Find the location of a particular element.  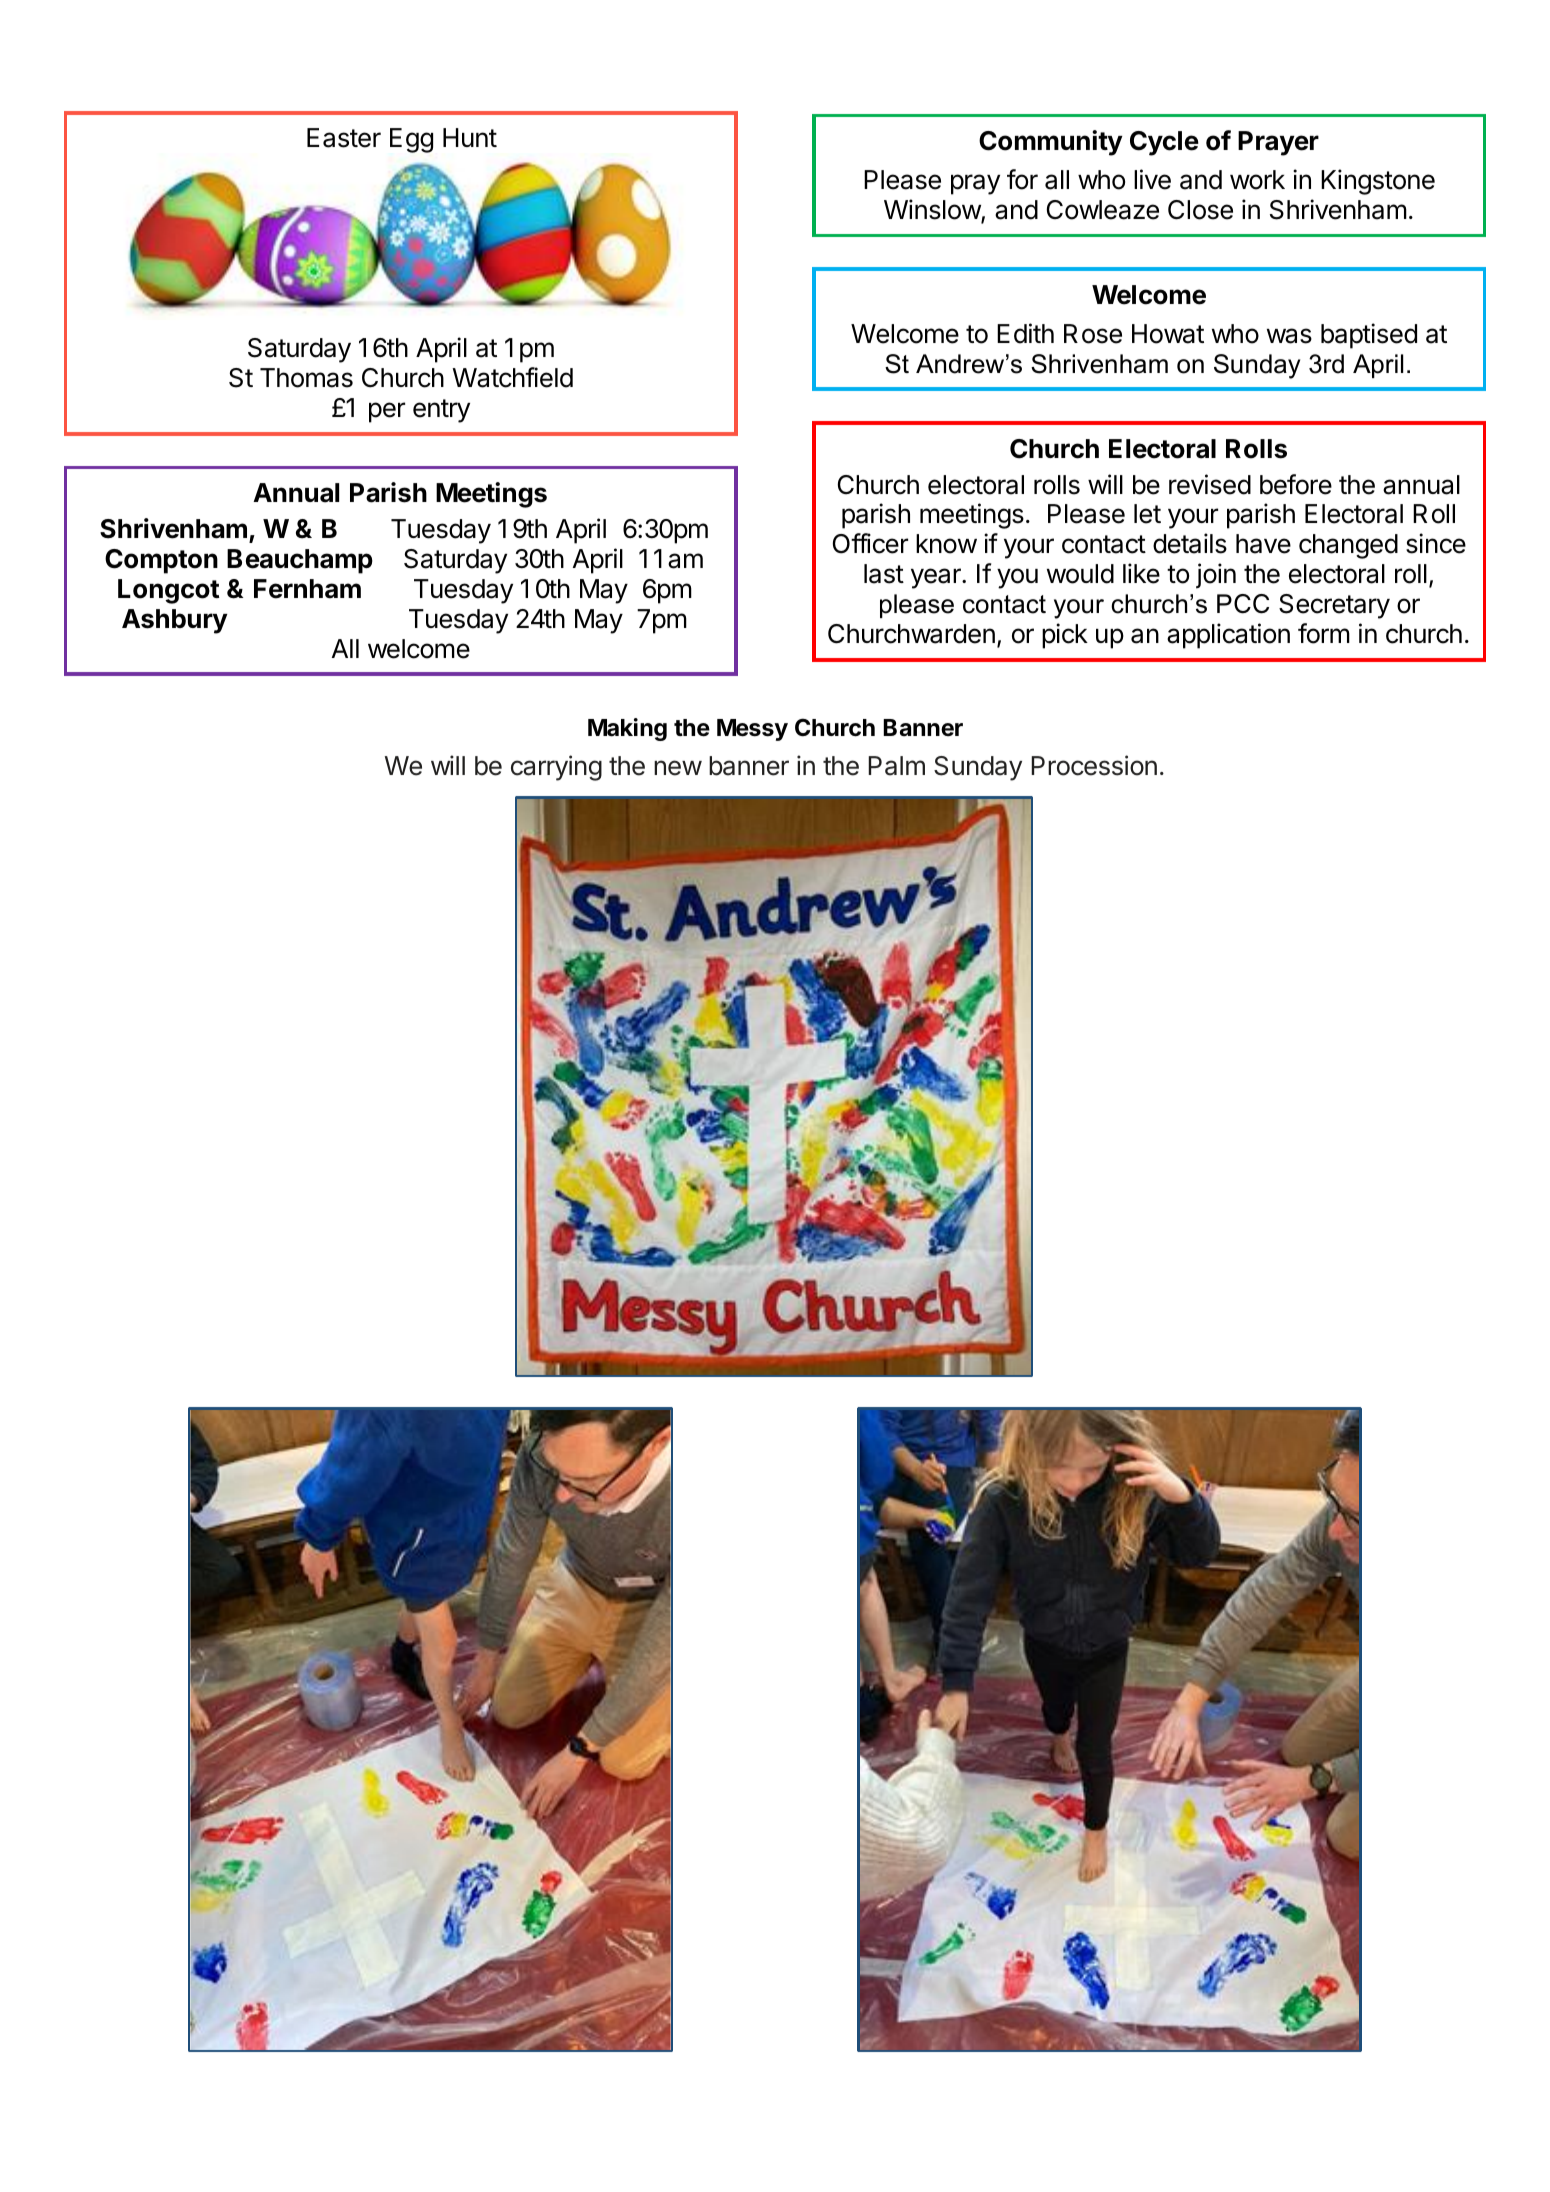

per is located at coordinates (387, 412).
